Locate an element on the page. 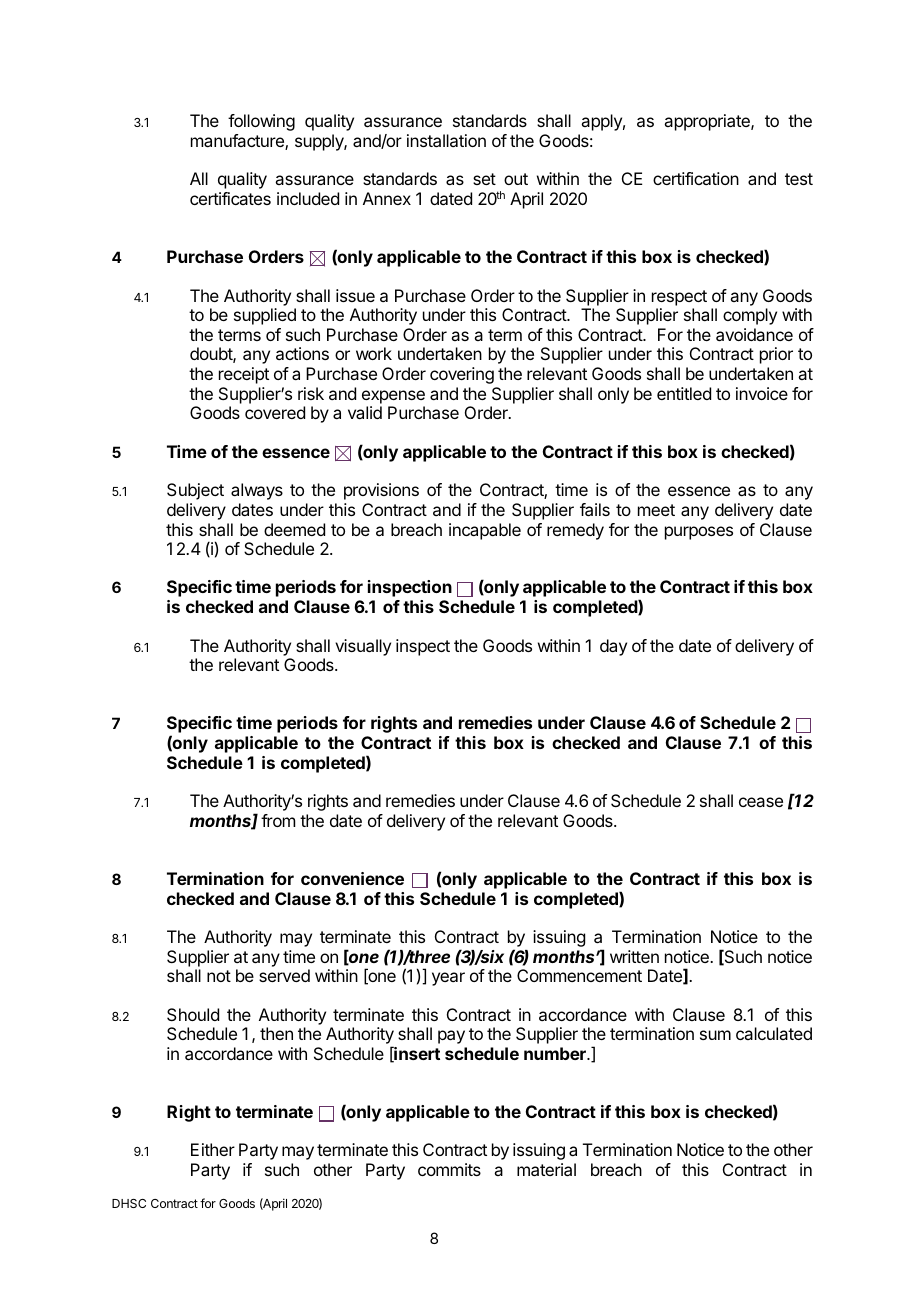 This page has height=1307, width=924. incapable is located at coordinates (485, 531).
